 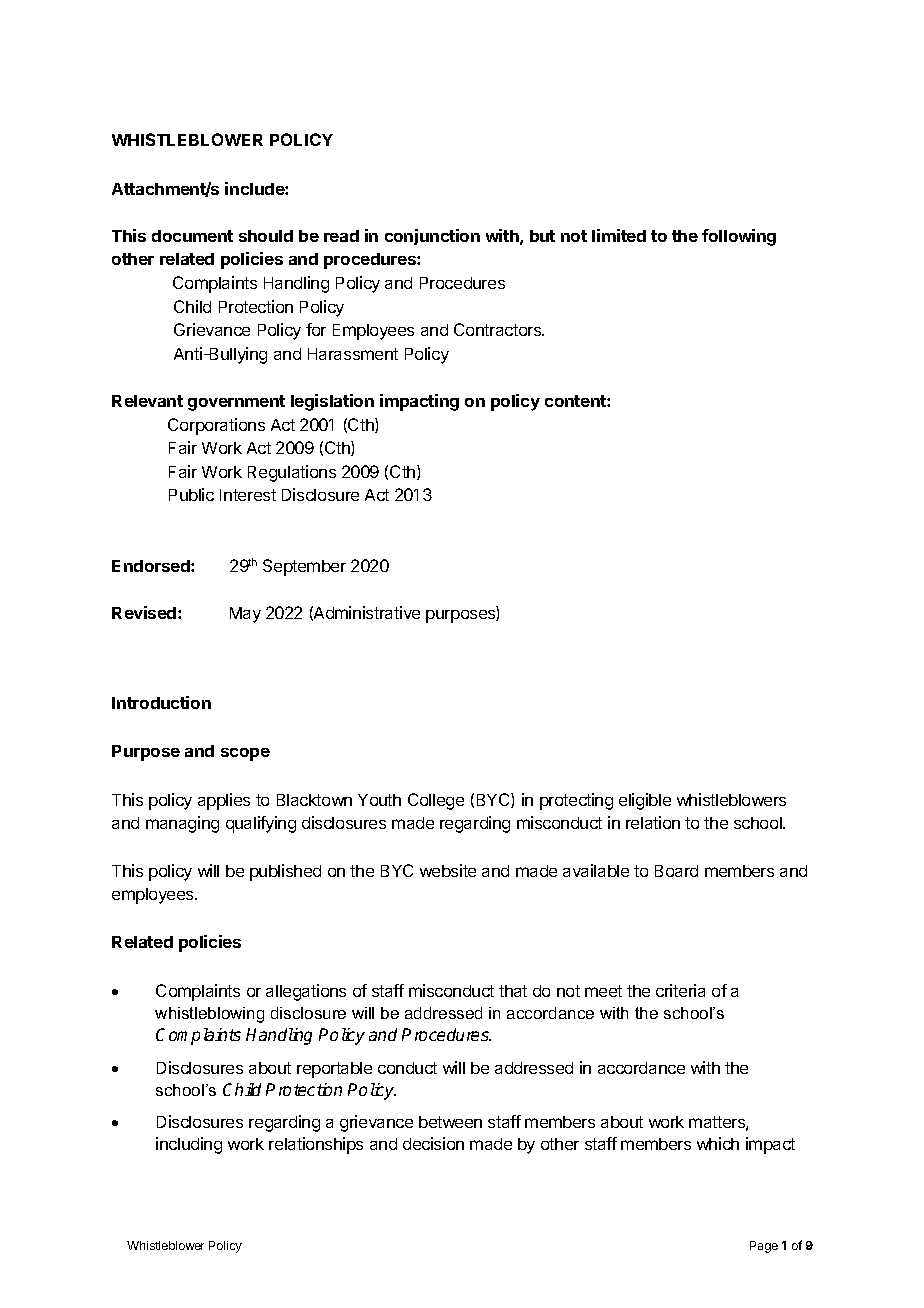 What do you see at coordinates (192, 236) in the screenshot?
I see `document` at bounding box center [192, 236].
